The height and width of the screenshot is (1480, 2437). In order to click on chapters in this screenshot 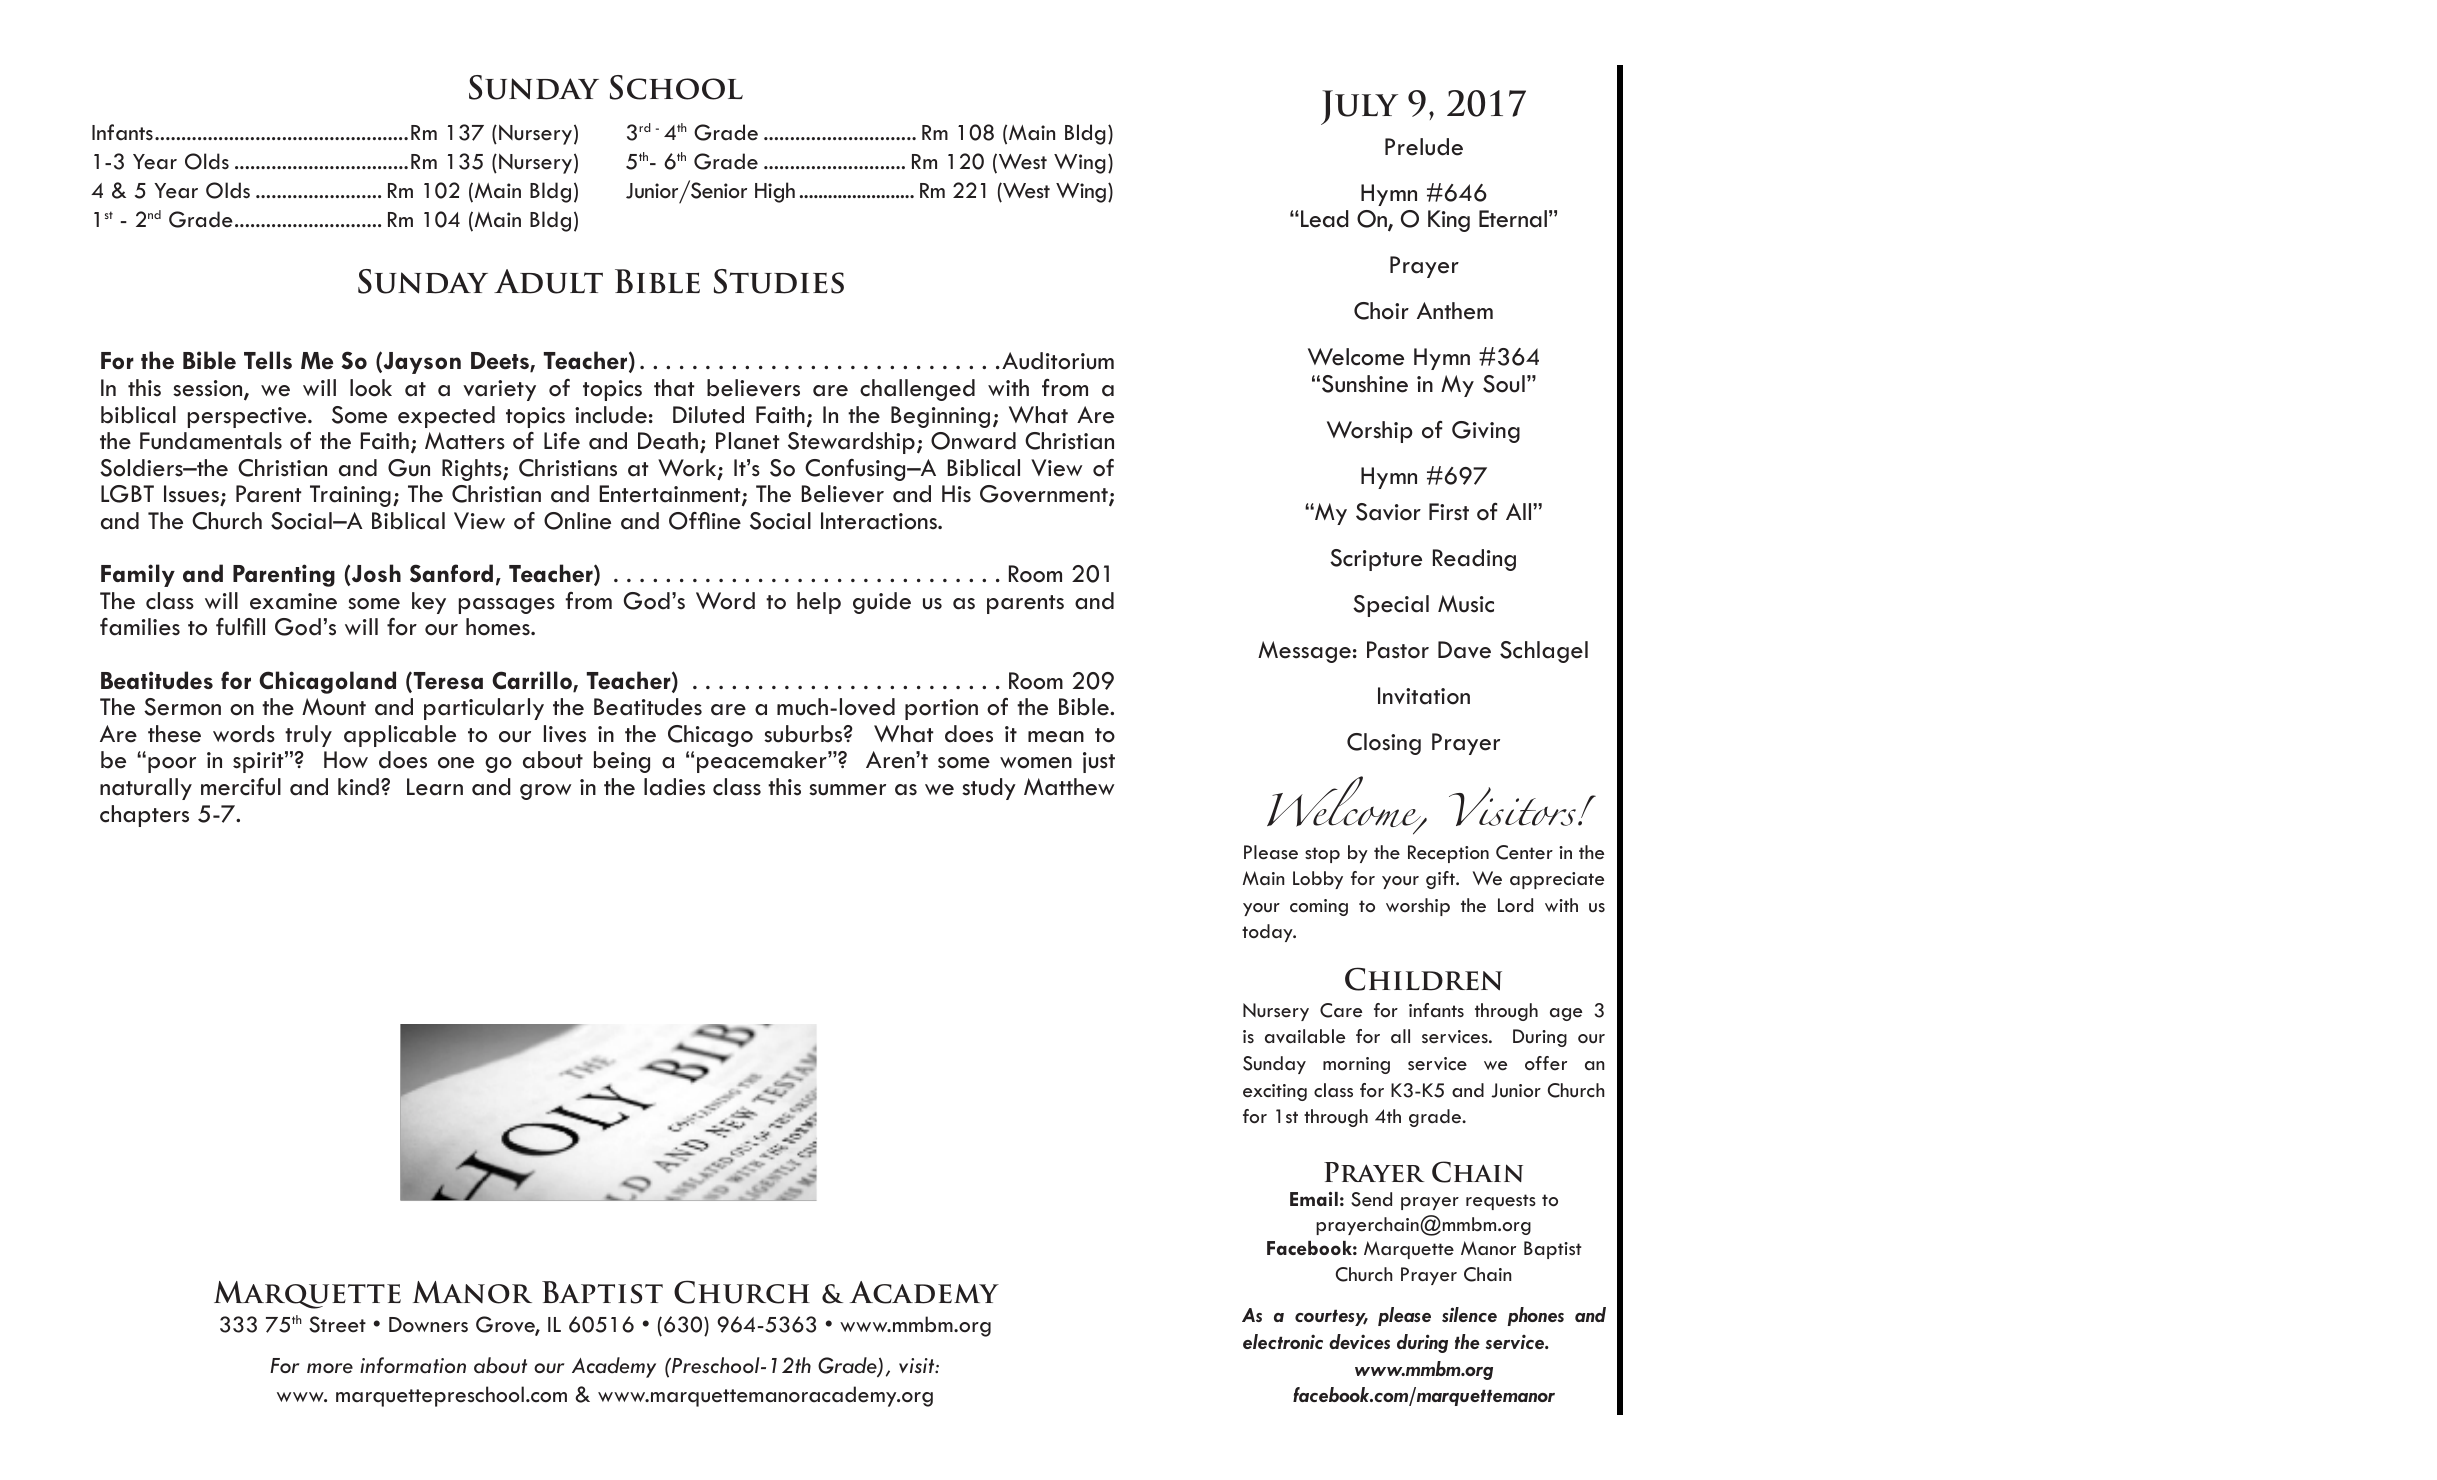, I will do `click(144, 816)`.
